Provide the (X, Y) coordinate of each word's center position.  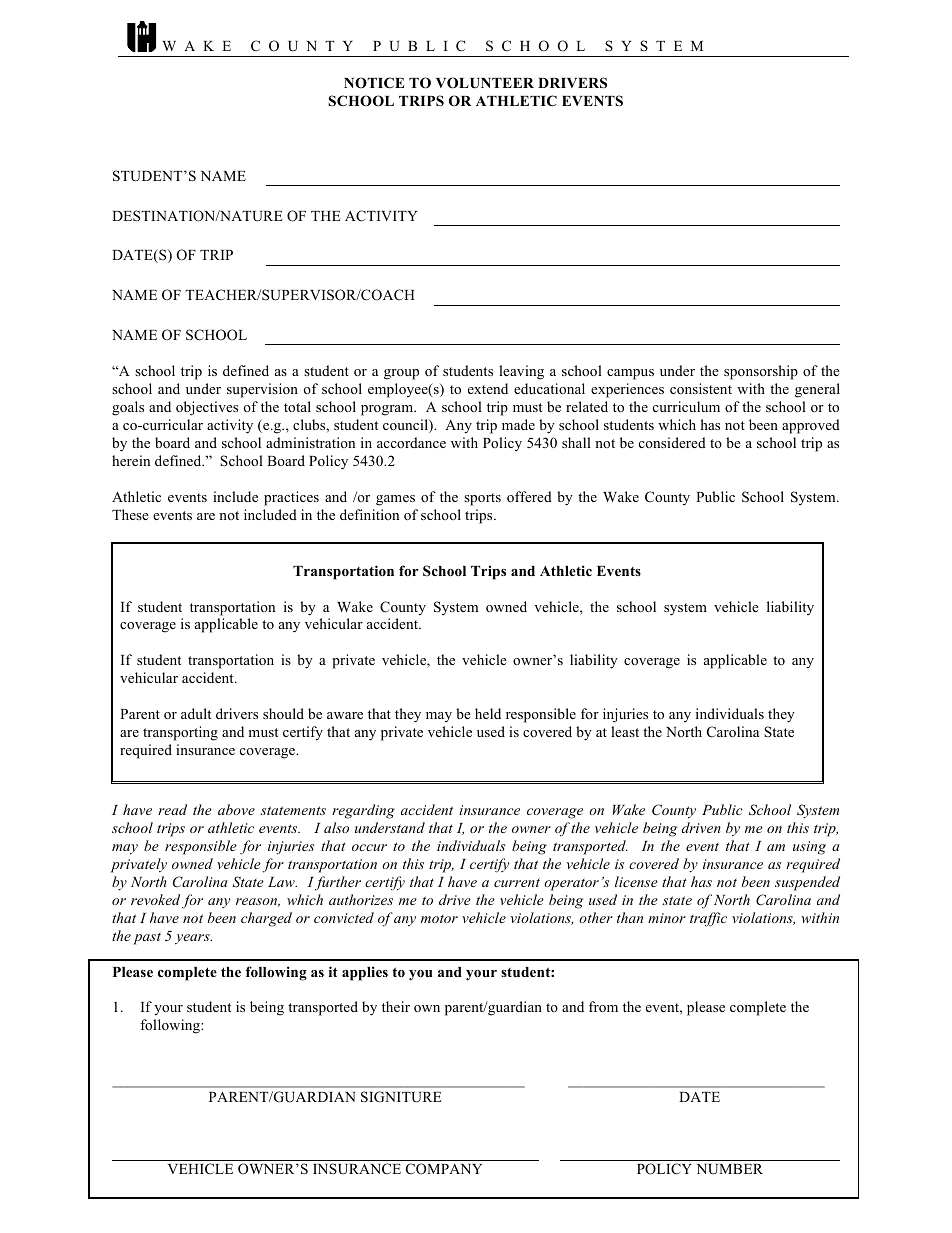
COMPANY (444, 1169)
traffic (708, 919)
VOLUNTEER (485, 83)
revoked (155, 899)
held (488, 713)
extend (488, 388)
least (625, 731)
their (396, 1006)
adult (196, 713)
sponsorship (761, 372)
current (517, 882)
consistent (701, 388)
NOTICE (374, 83)
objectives (207, 408)
